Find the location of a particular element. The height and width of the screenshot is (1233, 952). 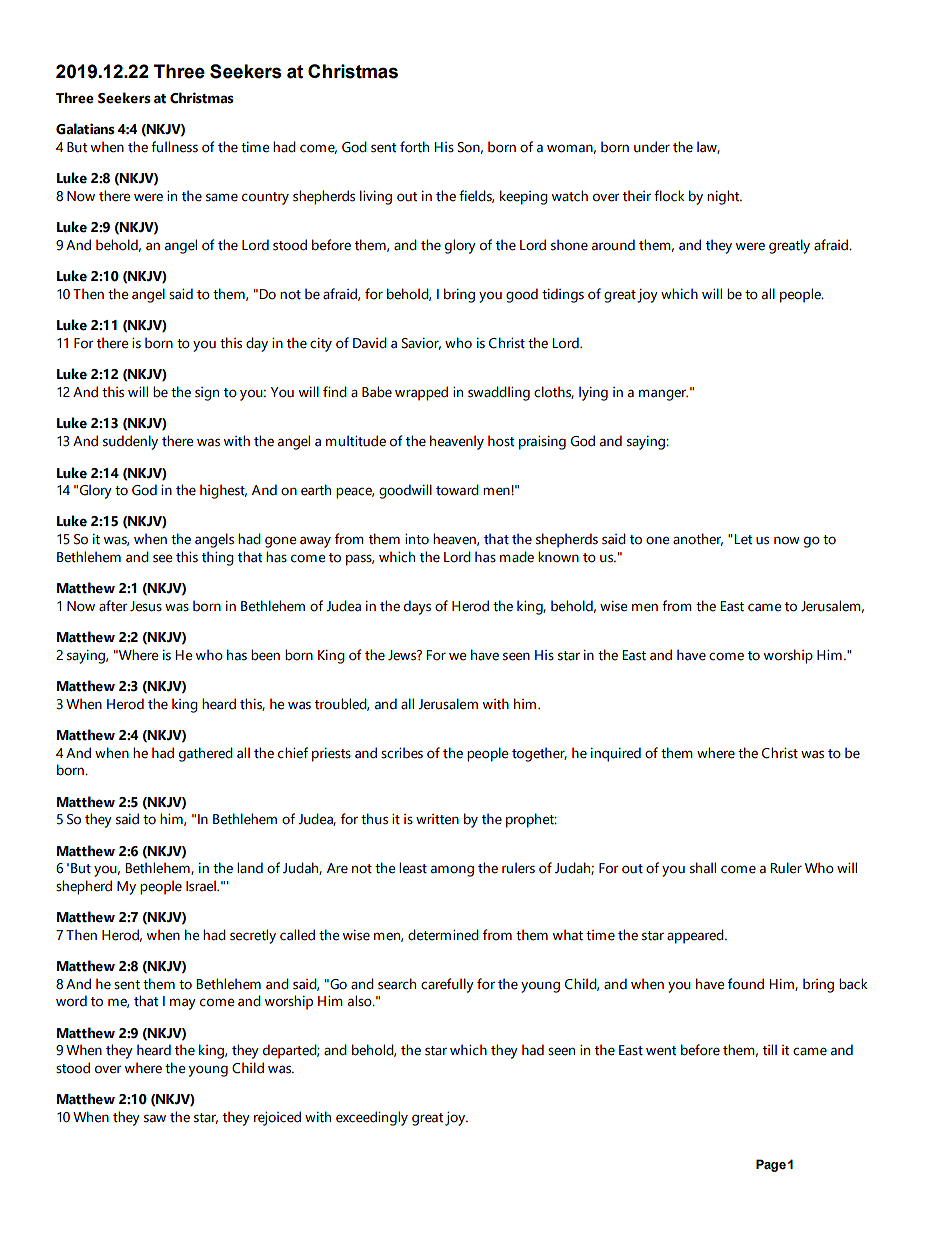

forth is located at coordinates (414, 147).
